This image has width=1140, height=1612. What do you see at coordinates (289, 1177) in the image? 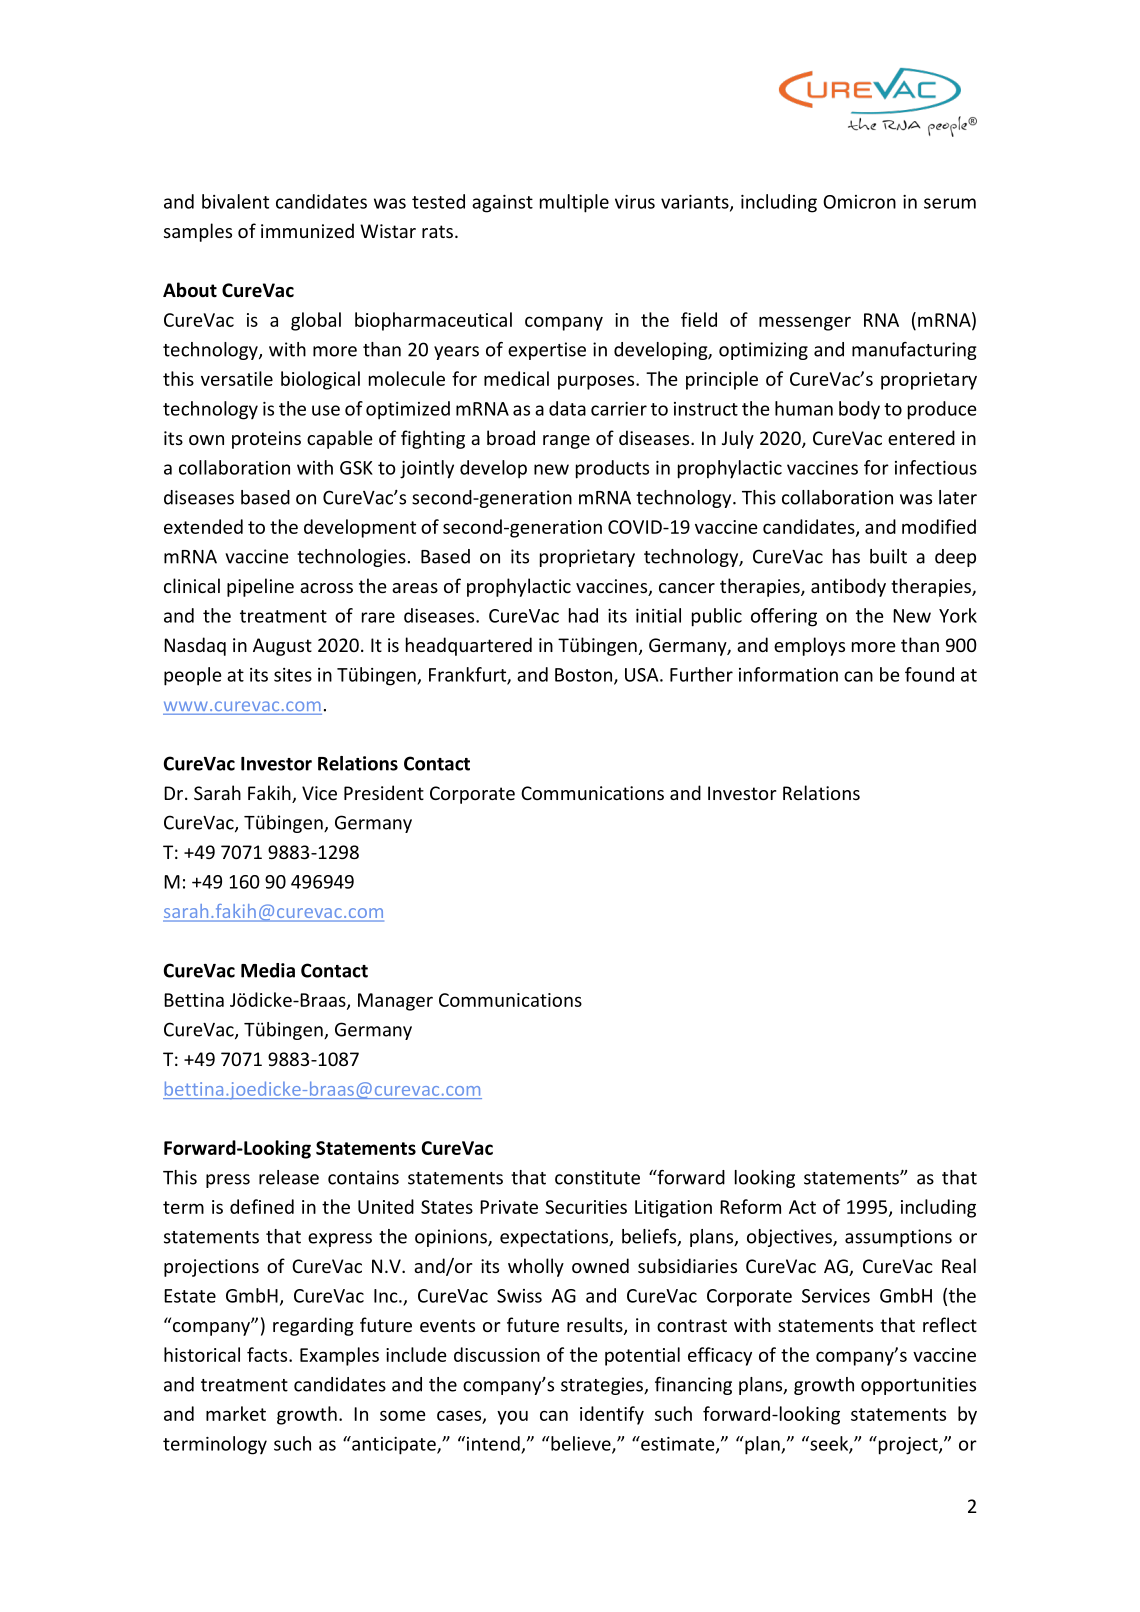
I see `release` at bounding box center [289, 1177].
